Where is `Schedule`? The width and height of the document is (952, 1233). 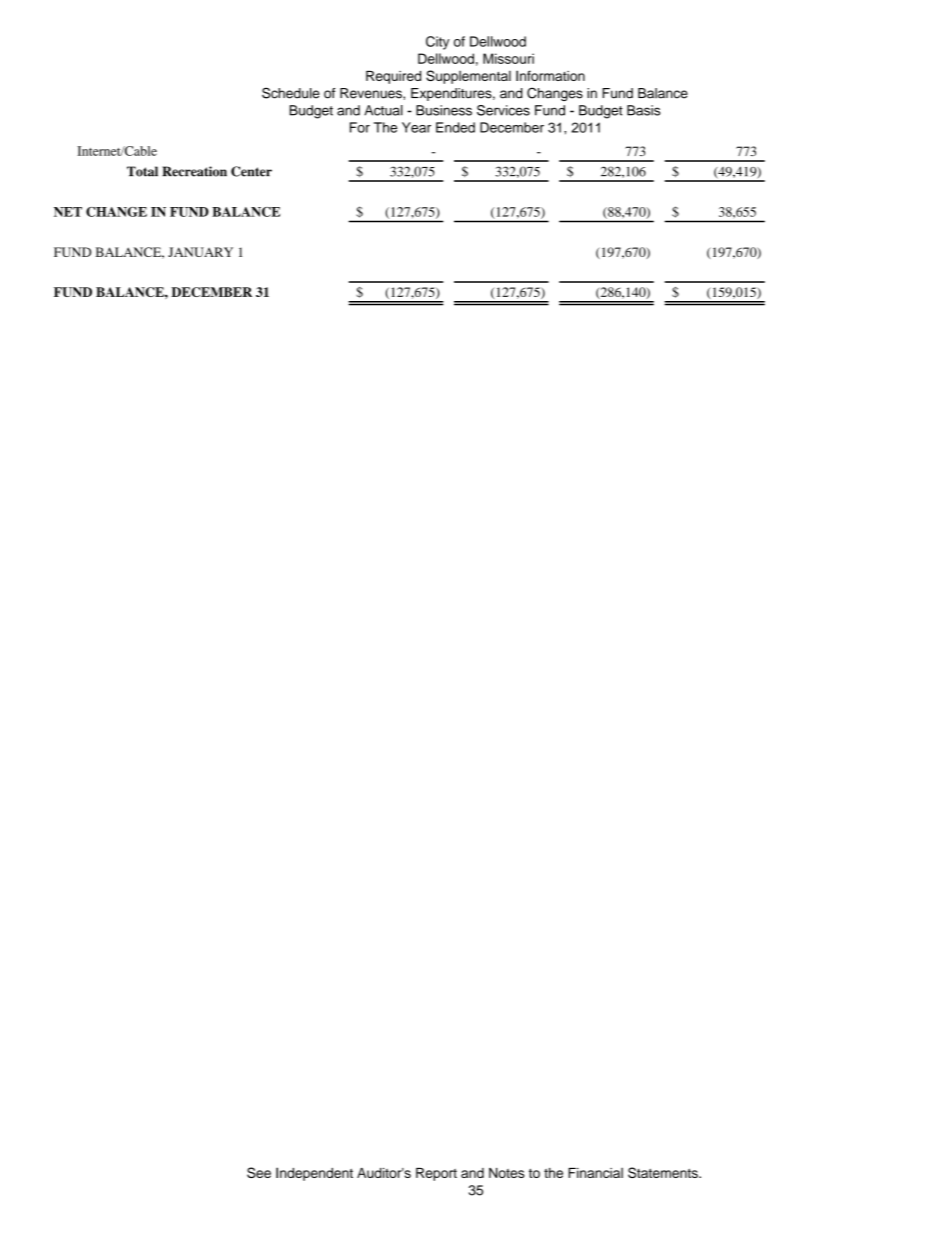
Schedule is located at coordinates (291, 93).
